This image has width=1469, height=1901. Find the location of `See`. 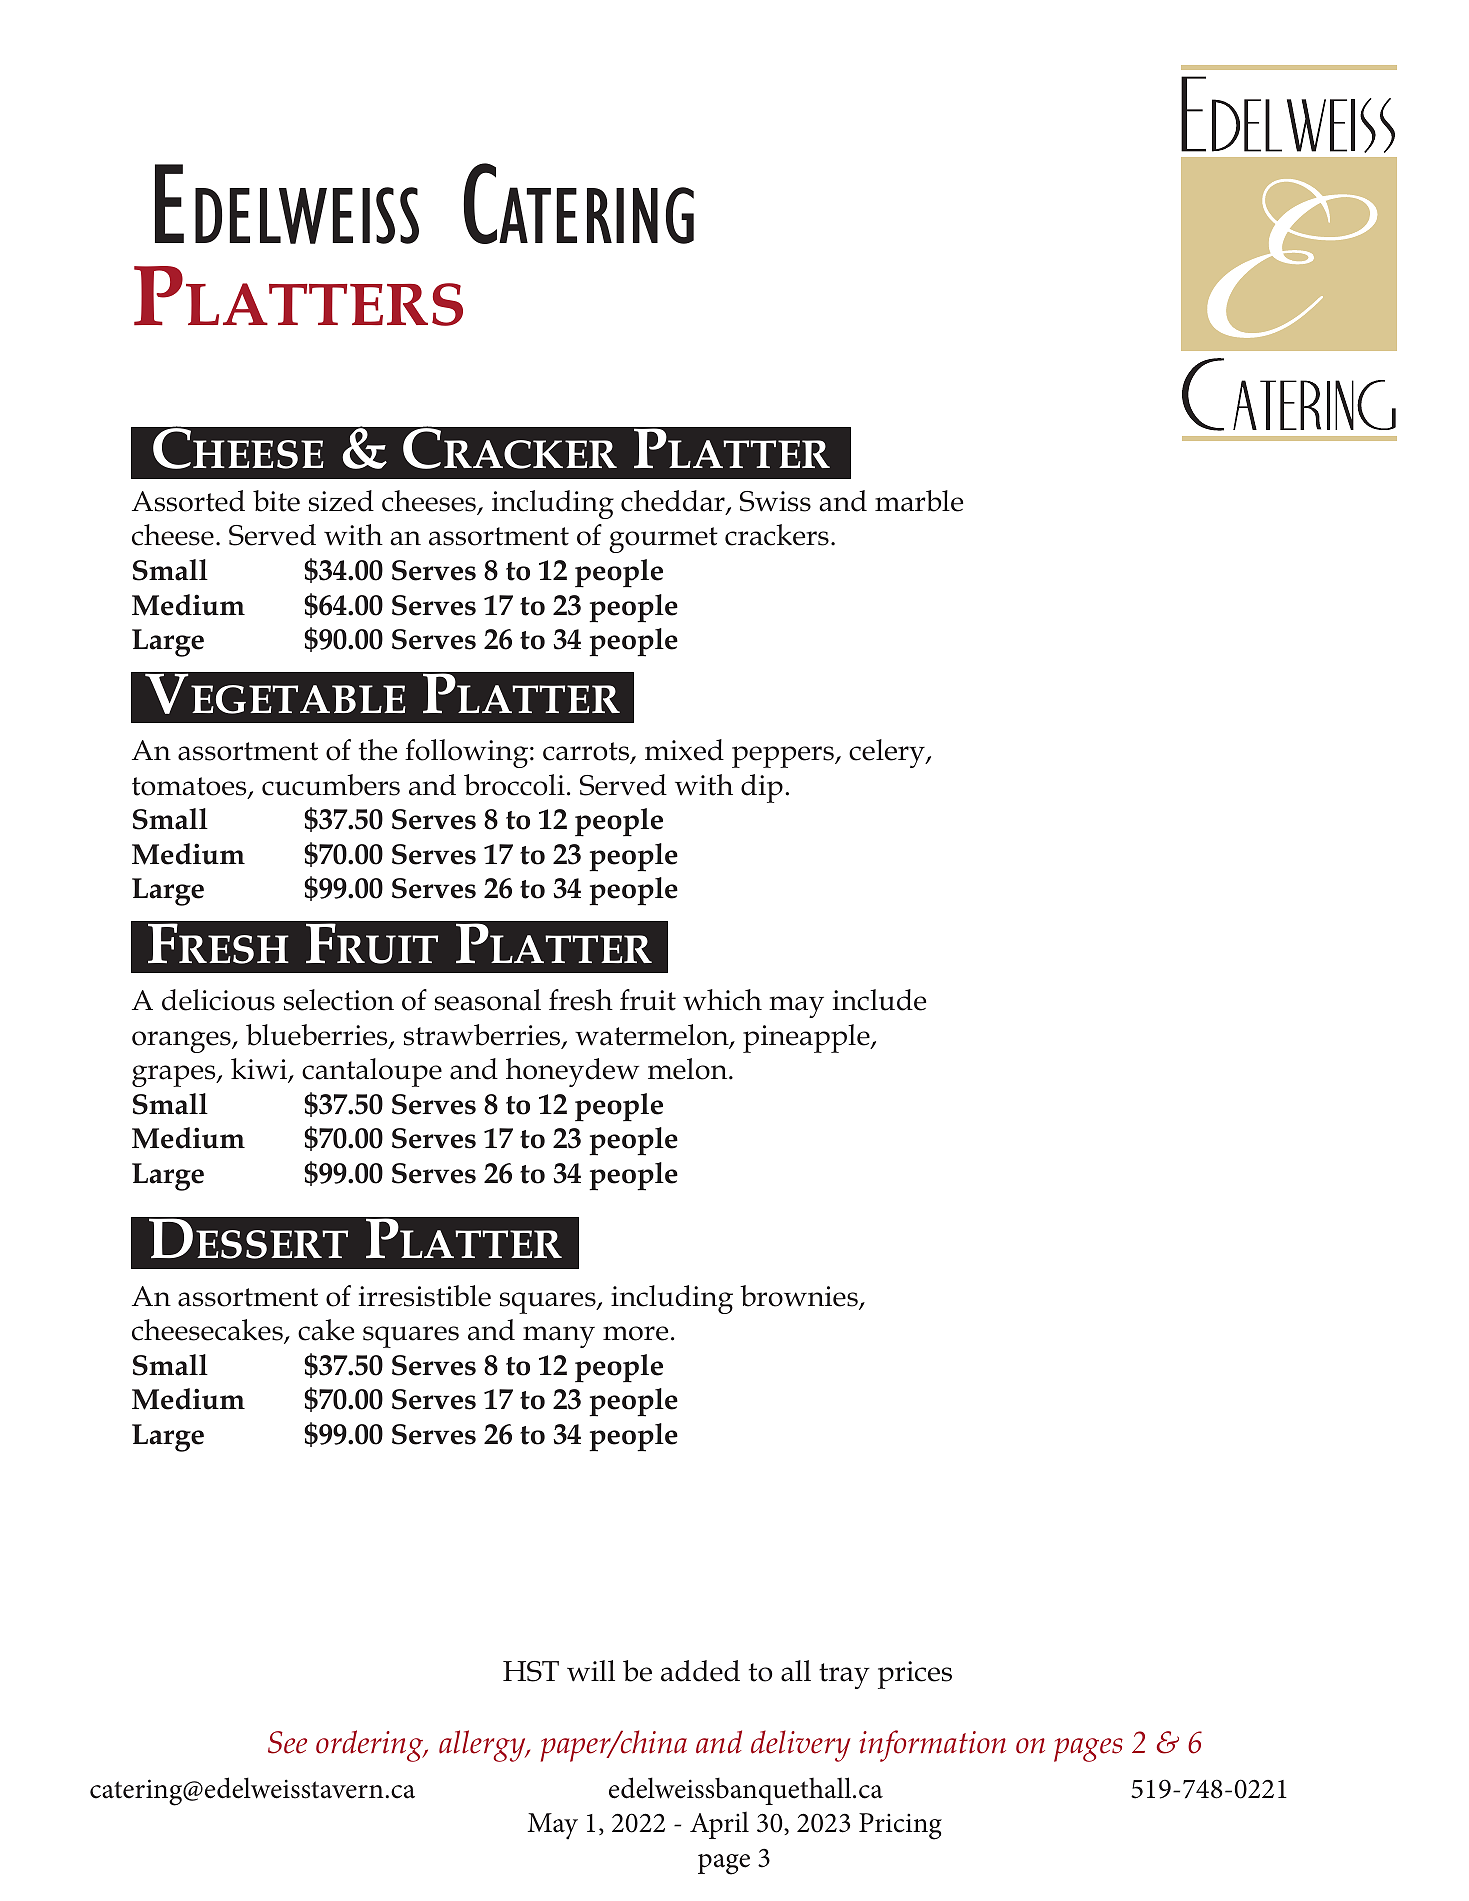

See is located at coordinates (287, 1742).
